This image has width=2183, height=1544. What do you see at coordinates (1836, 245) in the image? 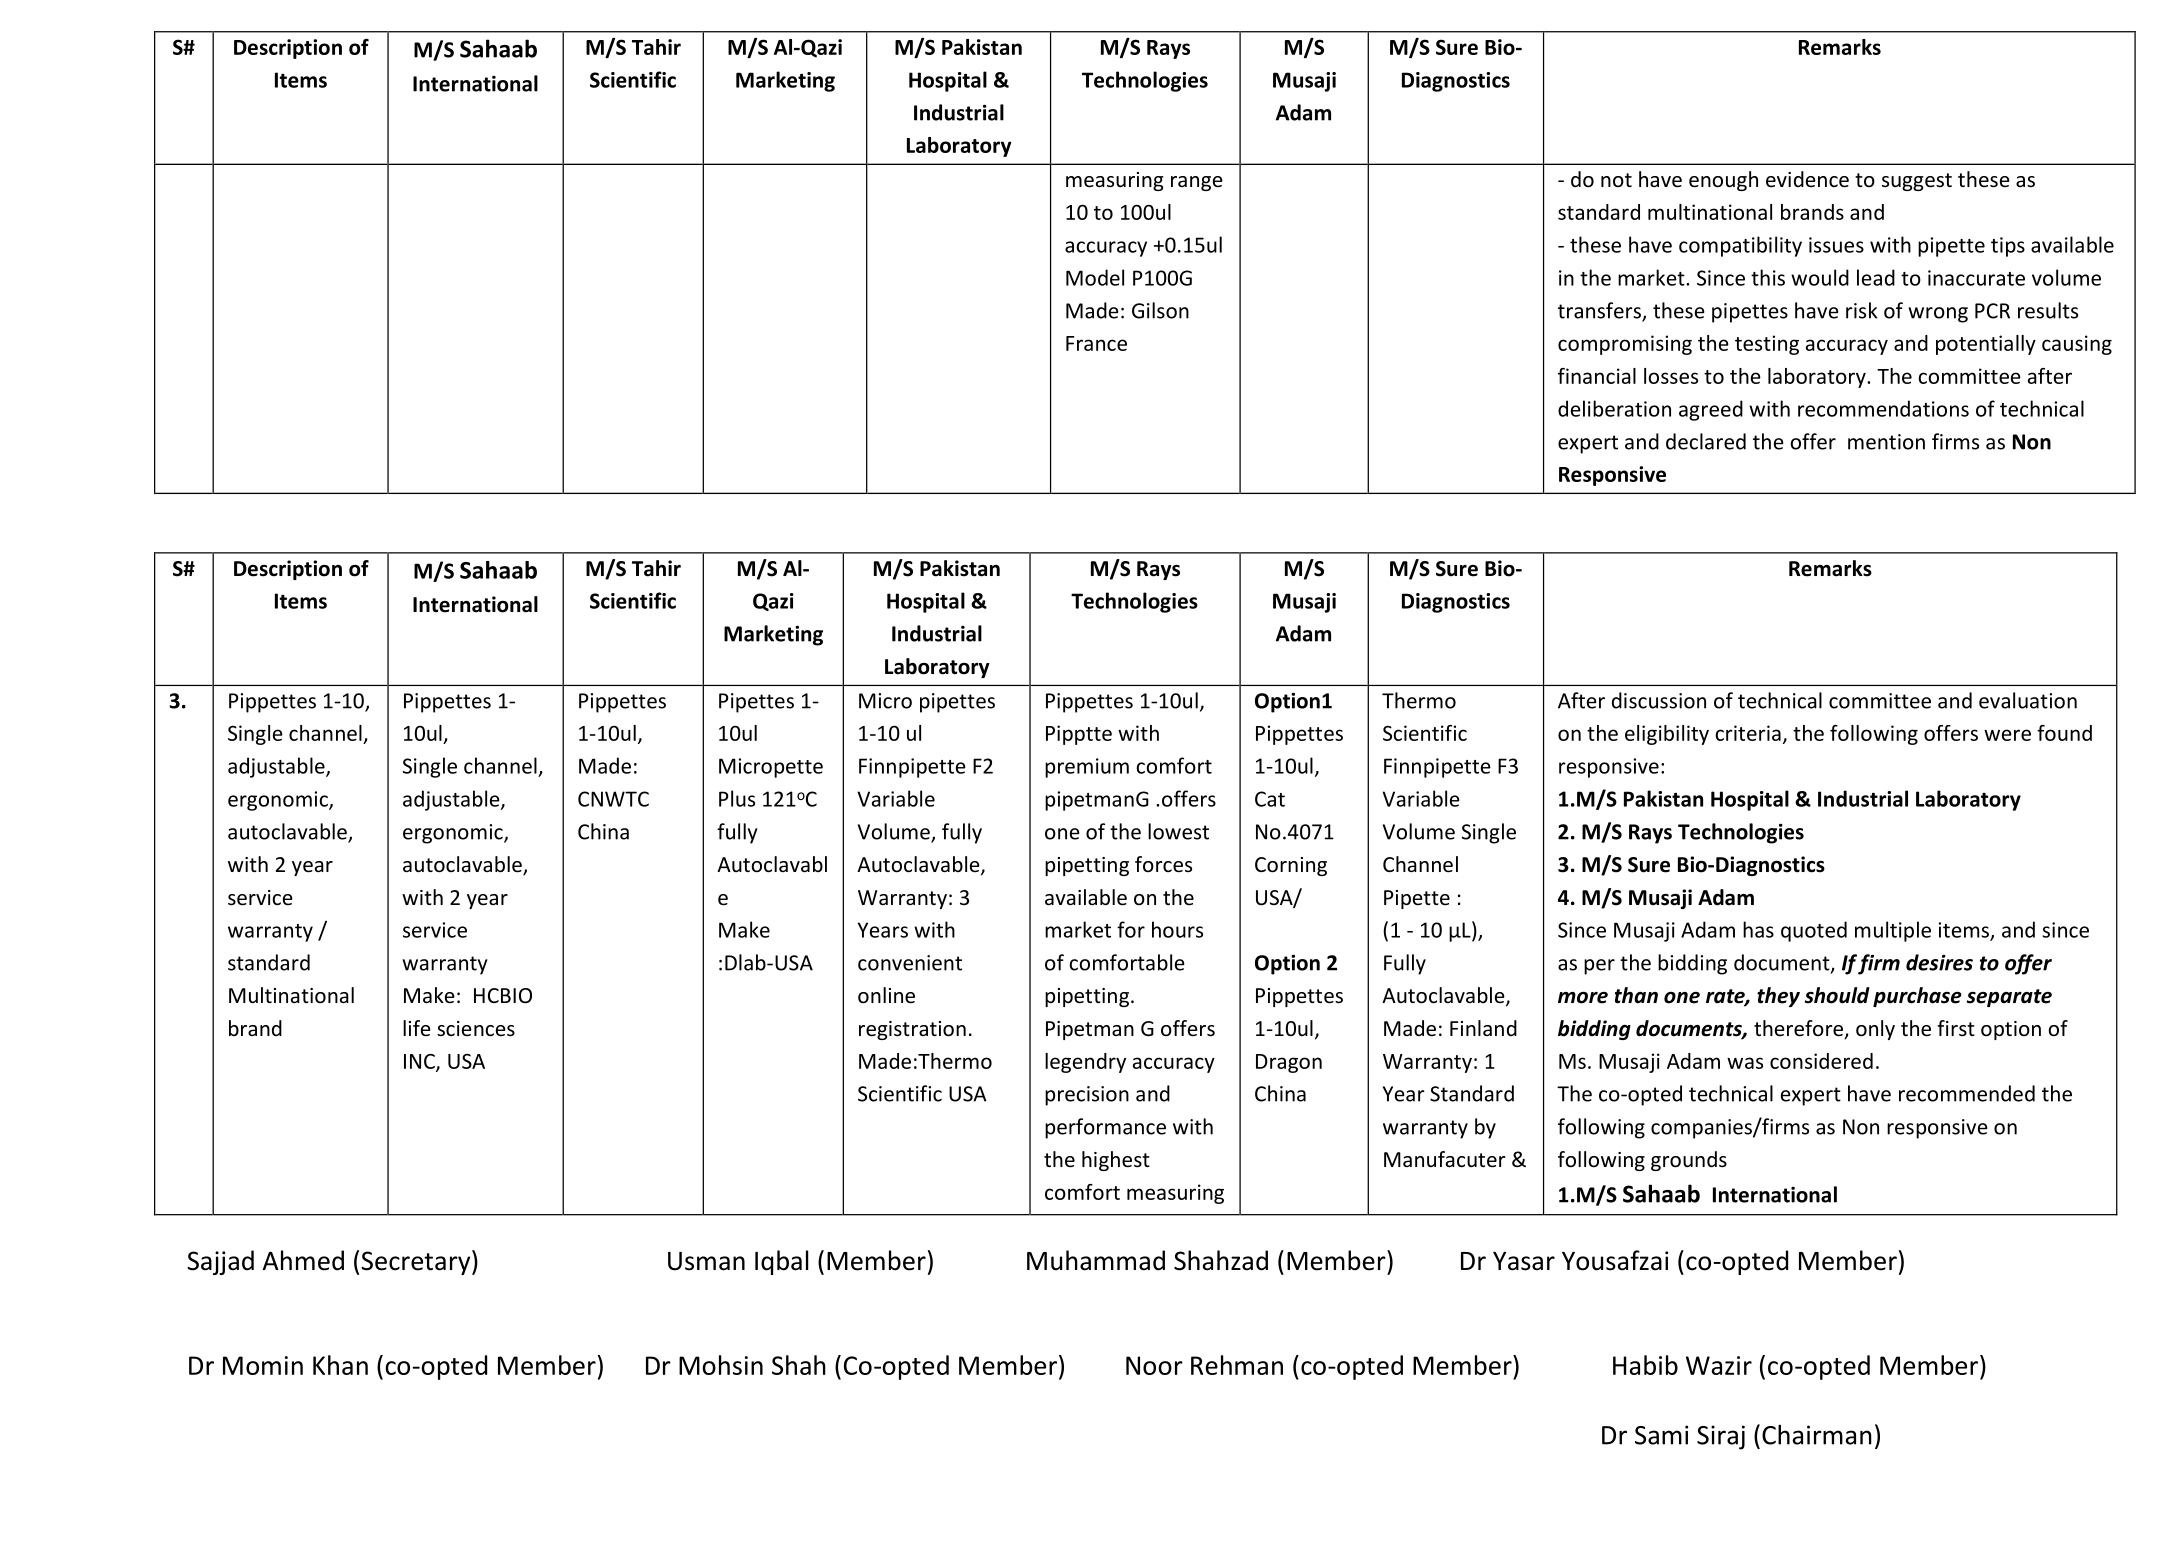
I see `issues` at bounding box center [1836, 245].
